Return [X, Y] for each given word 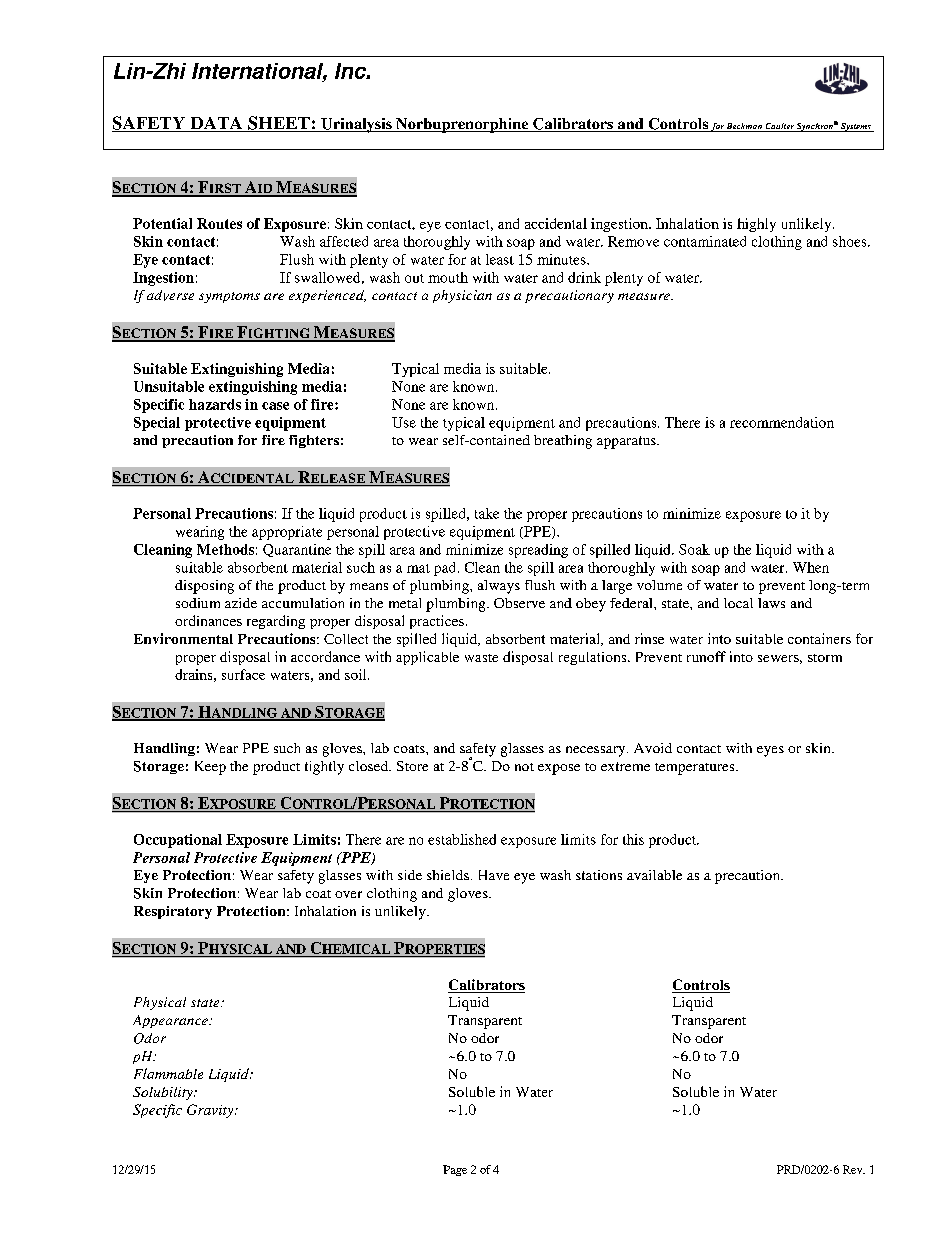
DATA [216, 124]
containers [819, 638]
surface [243, 674]
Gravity [211, 1111]
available [654, 875]
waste [481, 658]
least [500, 259]
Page [455, 1170]
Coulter [780, 127]
